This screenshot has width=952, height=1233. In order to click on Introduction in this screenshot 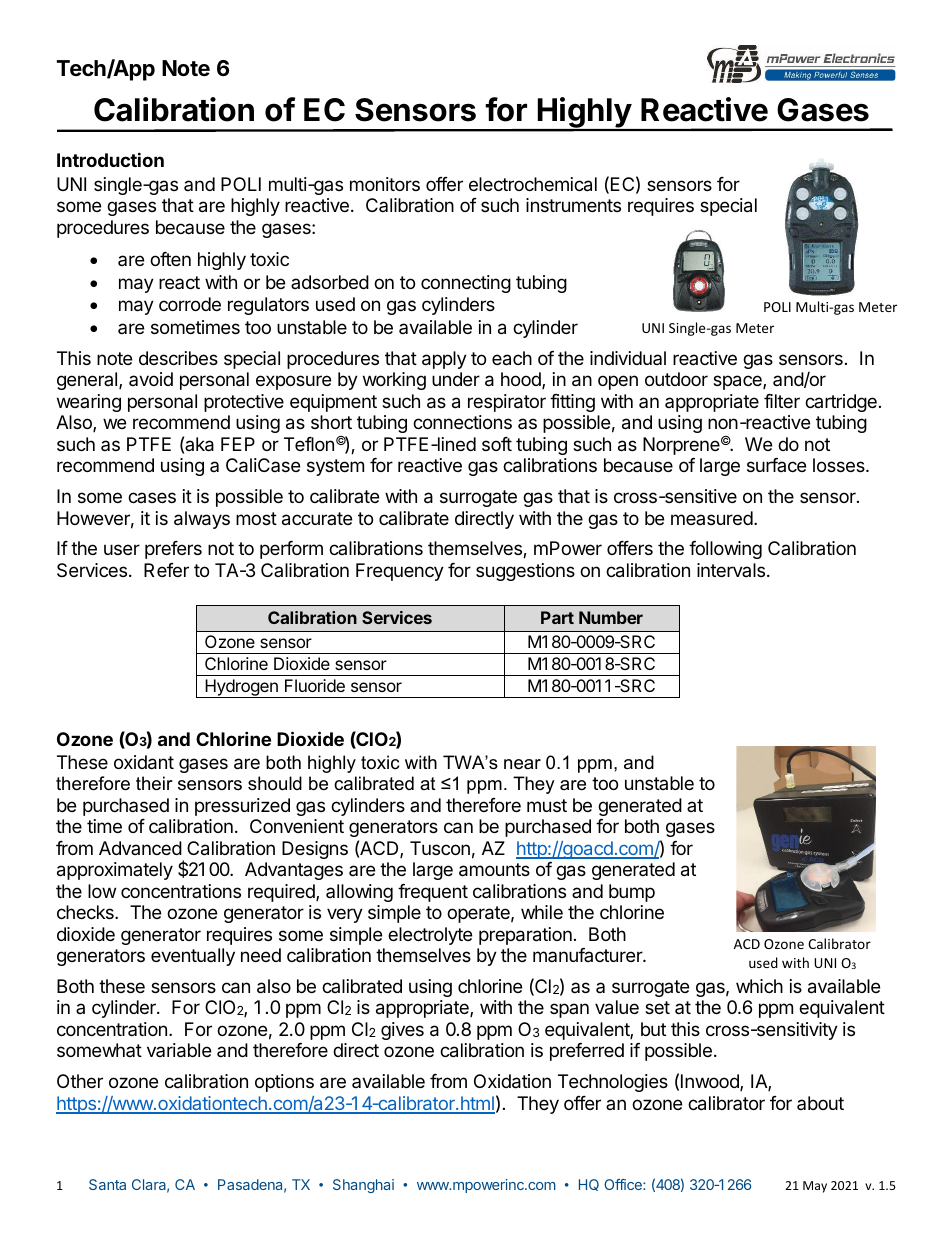, I will do `click(110, 159)`.
